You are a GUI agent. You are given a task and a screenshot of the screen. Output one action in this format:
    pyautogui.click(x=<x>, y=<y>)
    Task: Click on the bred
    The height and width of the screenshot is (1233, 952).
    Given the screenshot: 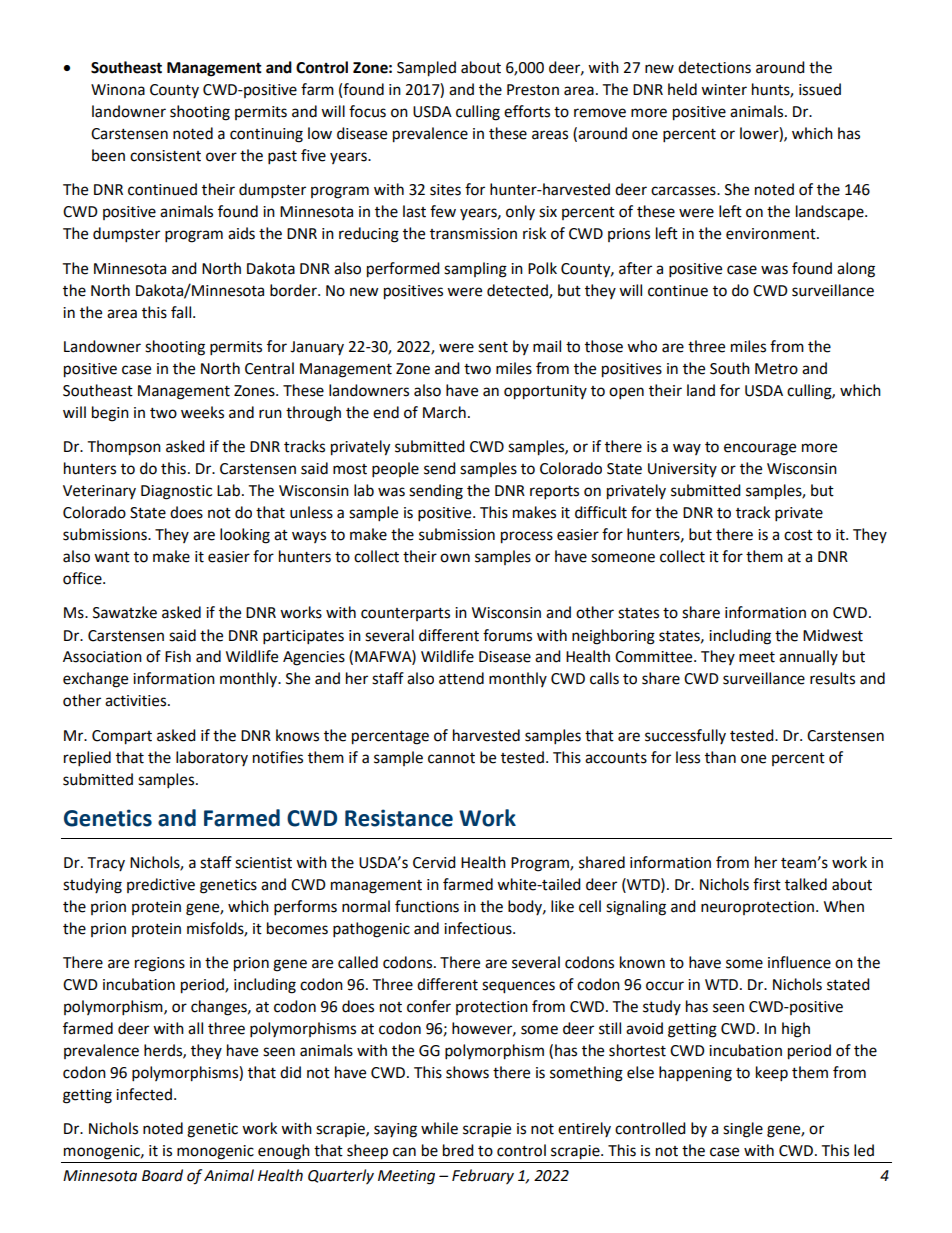 What is the action you would take?
    pyautogui.click(x=458, y=1150)
